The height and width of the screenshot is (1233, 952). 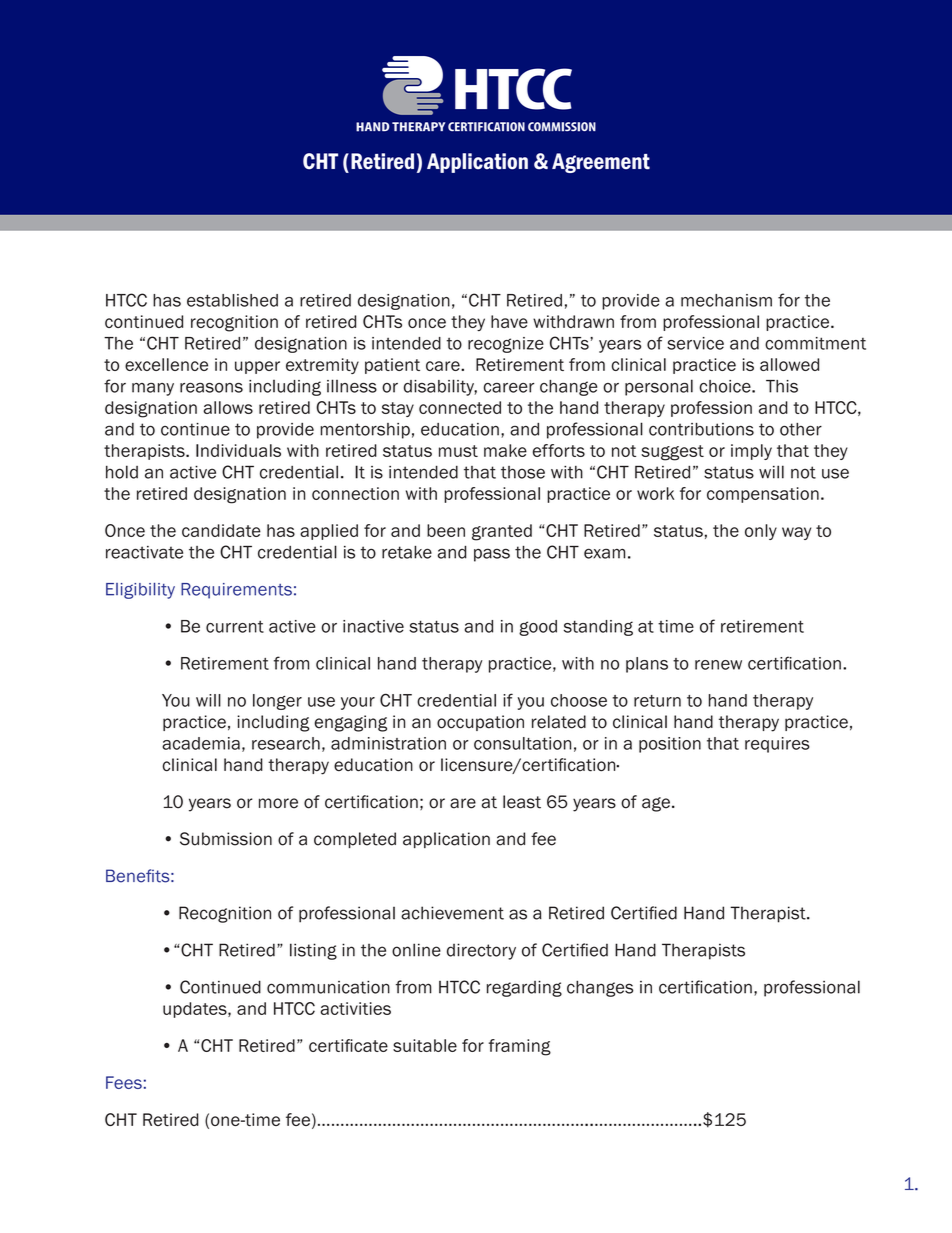 I want to click on framing, so click(x=520, y=1047).
